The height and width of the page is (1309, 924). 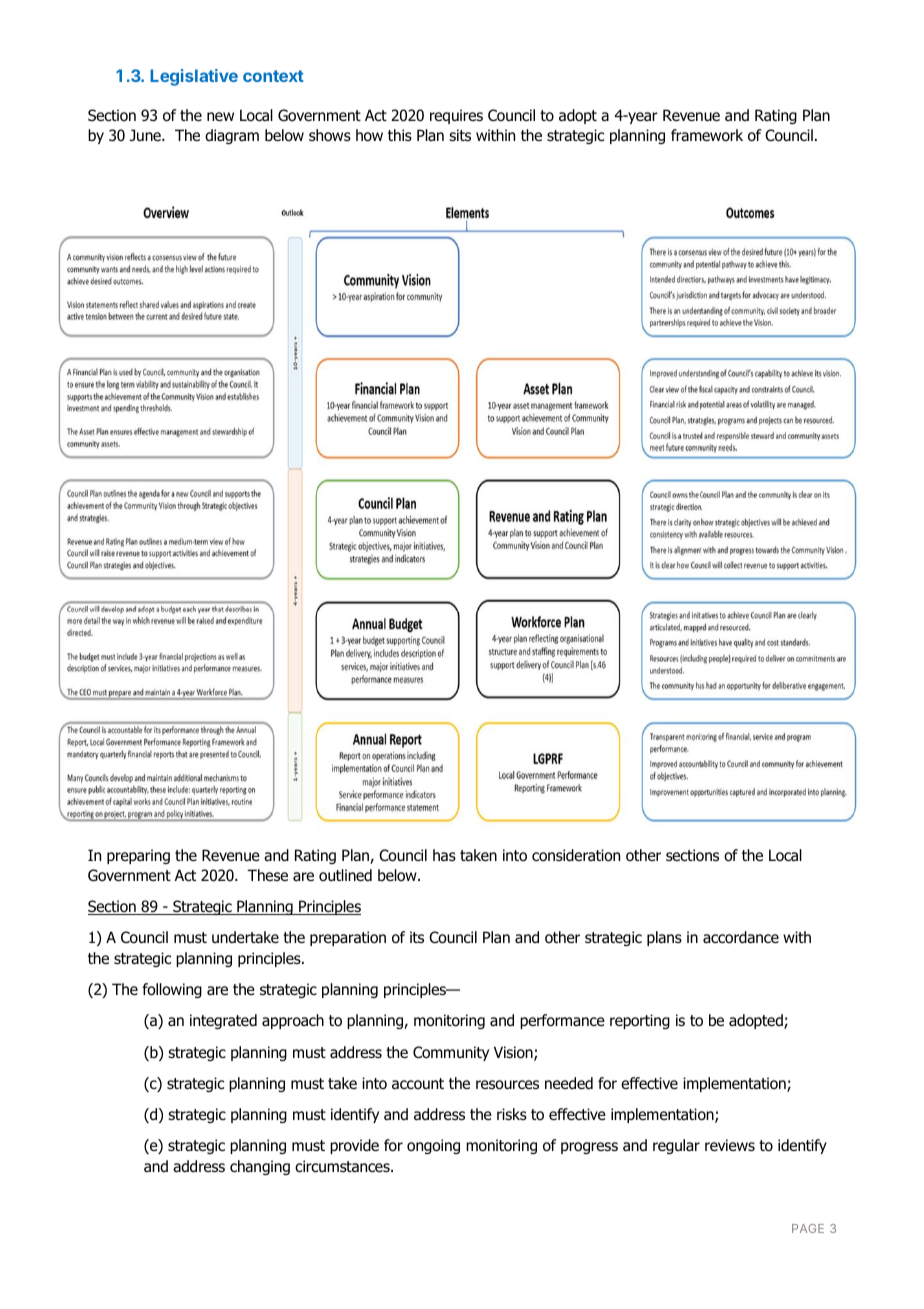 I want to click on preparation, so click(x=348, y=938).
